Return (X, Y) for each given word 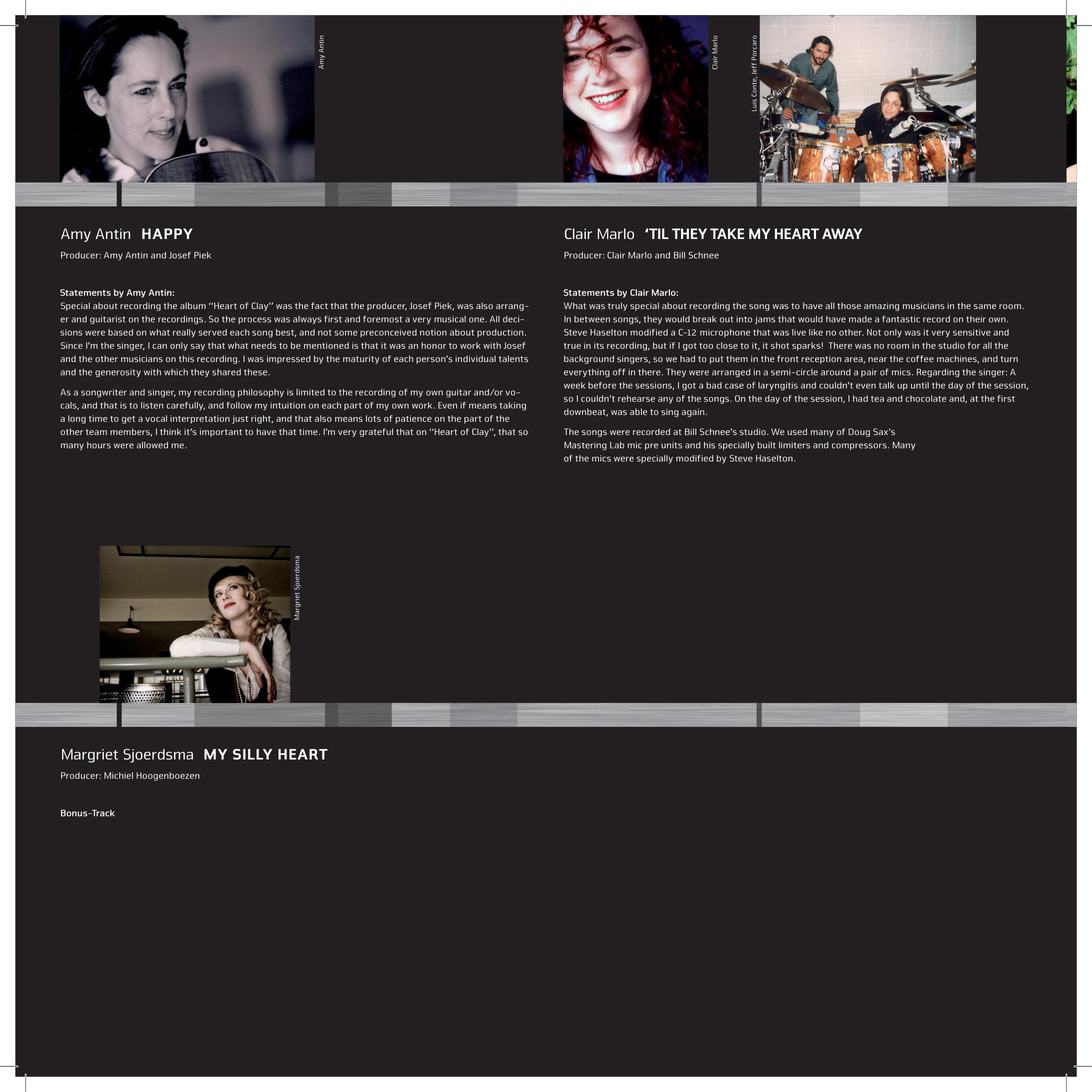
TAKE (727, 233)
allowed (152, 445)
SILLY (252, 754)
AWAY (842, 233)
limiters (794, 445)
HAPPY (167, 233)
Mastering (585, 446)
